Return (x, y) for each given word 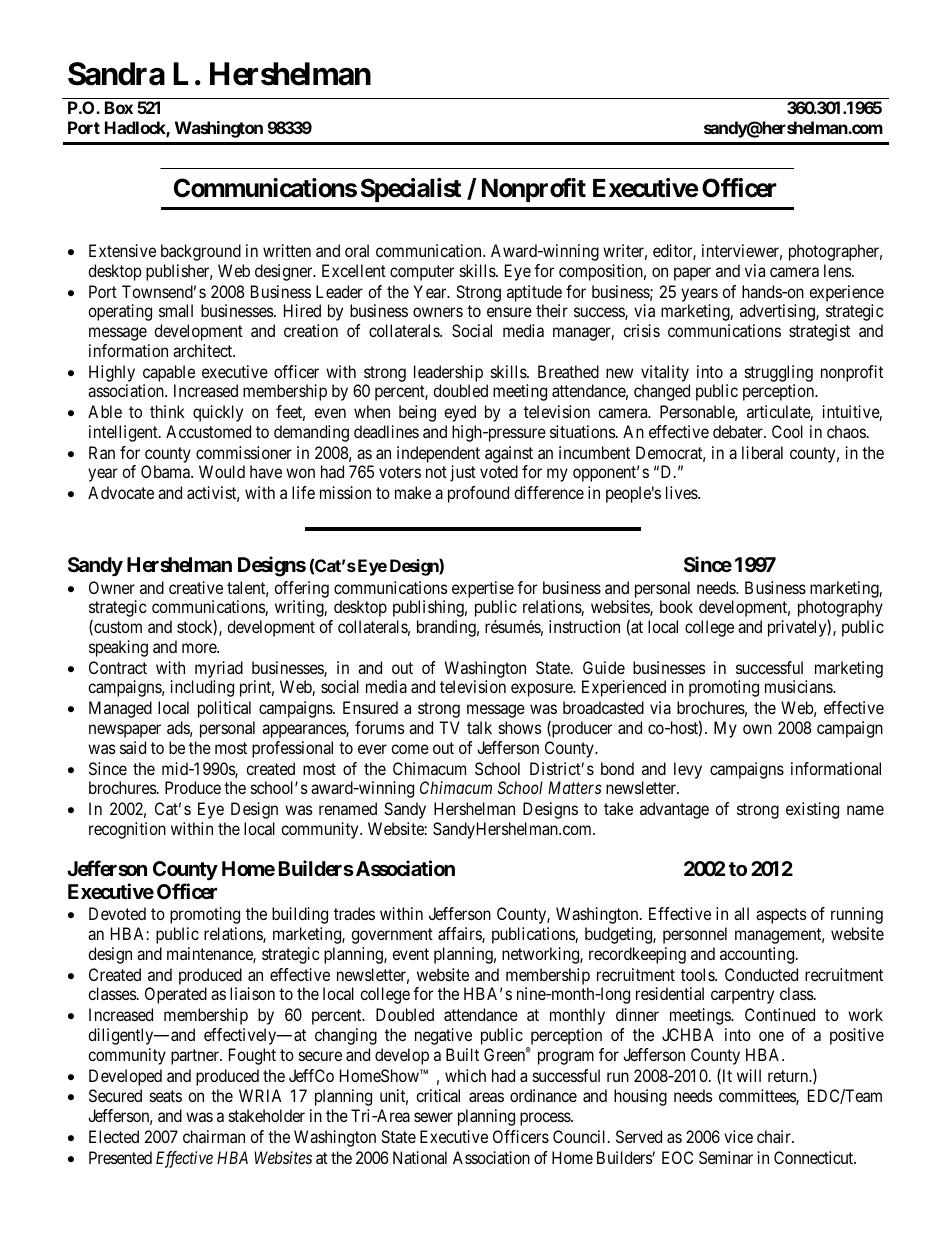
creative (196, 587)
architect (204, 350)
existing (812, 810)
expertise (483, 589)
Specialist (411, 190)
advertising (778, 312)
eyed (460, 413)
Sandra (116, 74)
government (392, 936)
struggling (779, 373)
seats (166, 1096)
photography (840, 608)
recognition (127, 830)
